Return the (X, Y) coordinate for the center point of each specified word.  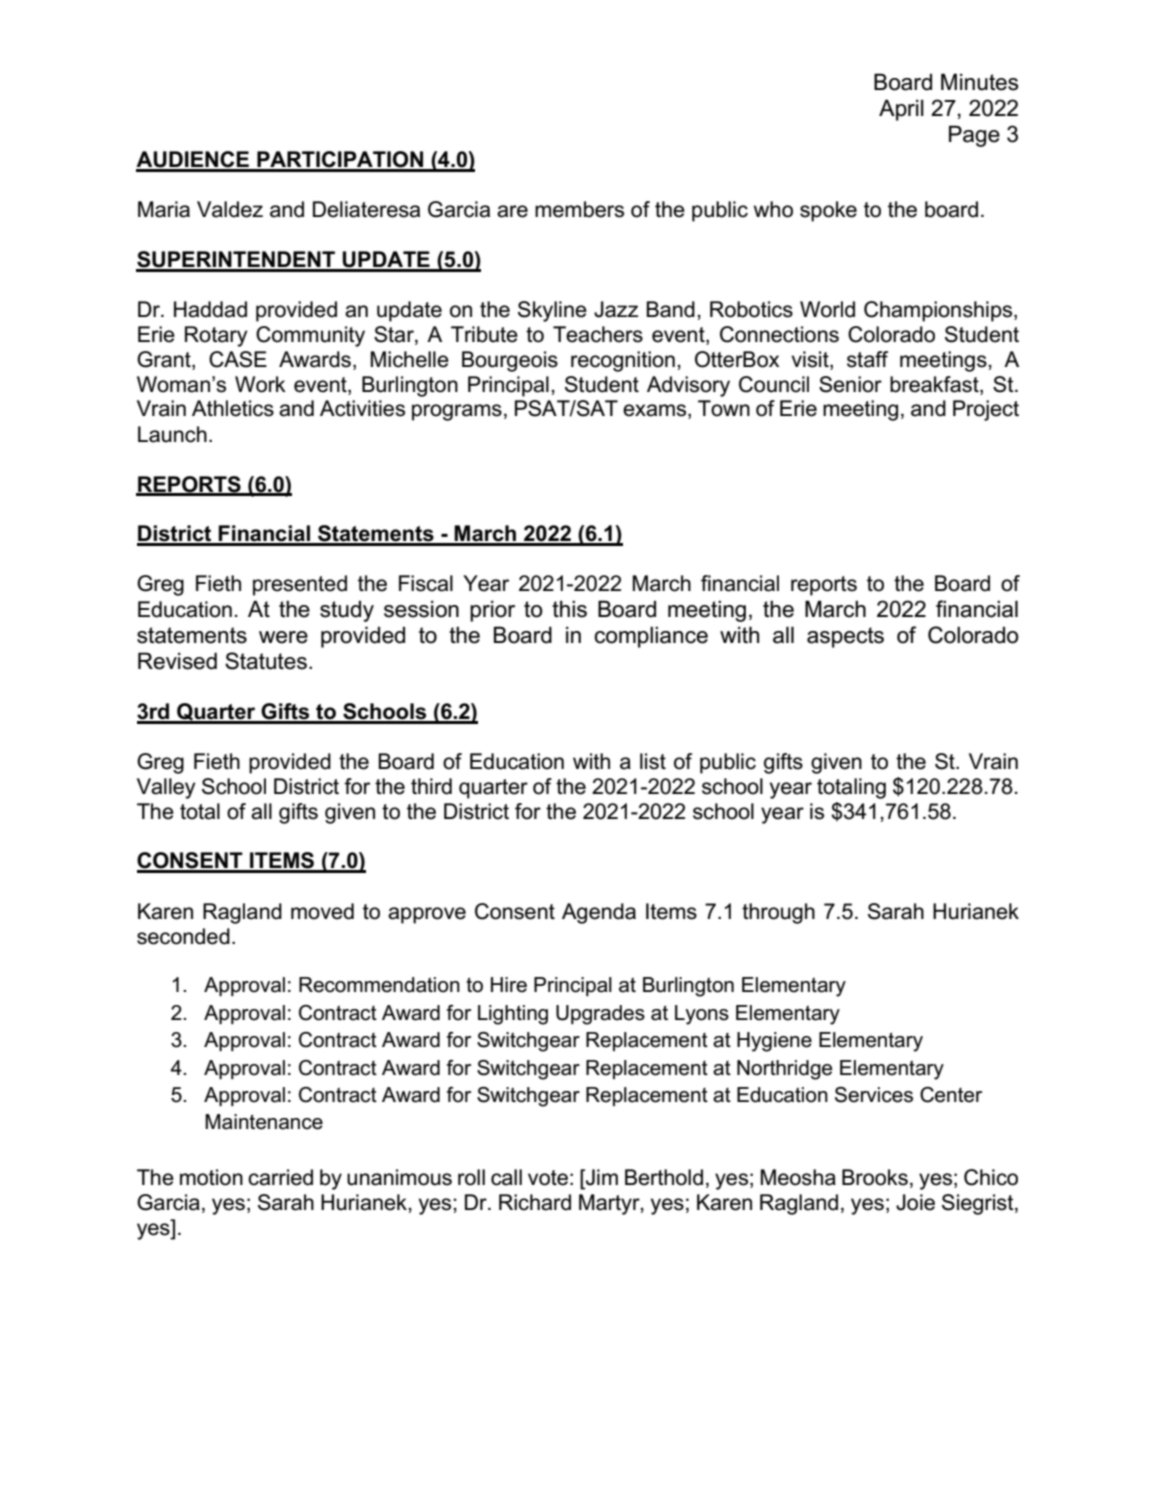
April (901, 110)
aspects (845, 637)
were (283, 637)
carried (280, 1177)
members (579, 209)
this (569, 609)
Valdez (230, 209)
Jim (601, 1178)
